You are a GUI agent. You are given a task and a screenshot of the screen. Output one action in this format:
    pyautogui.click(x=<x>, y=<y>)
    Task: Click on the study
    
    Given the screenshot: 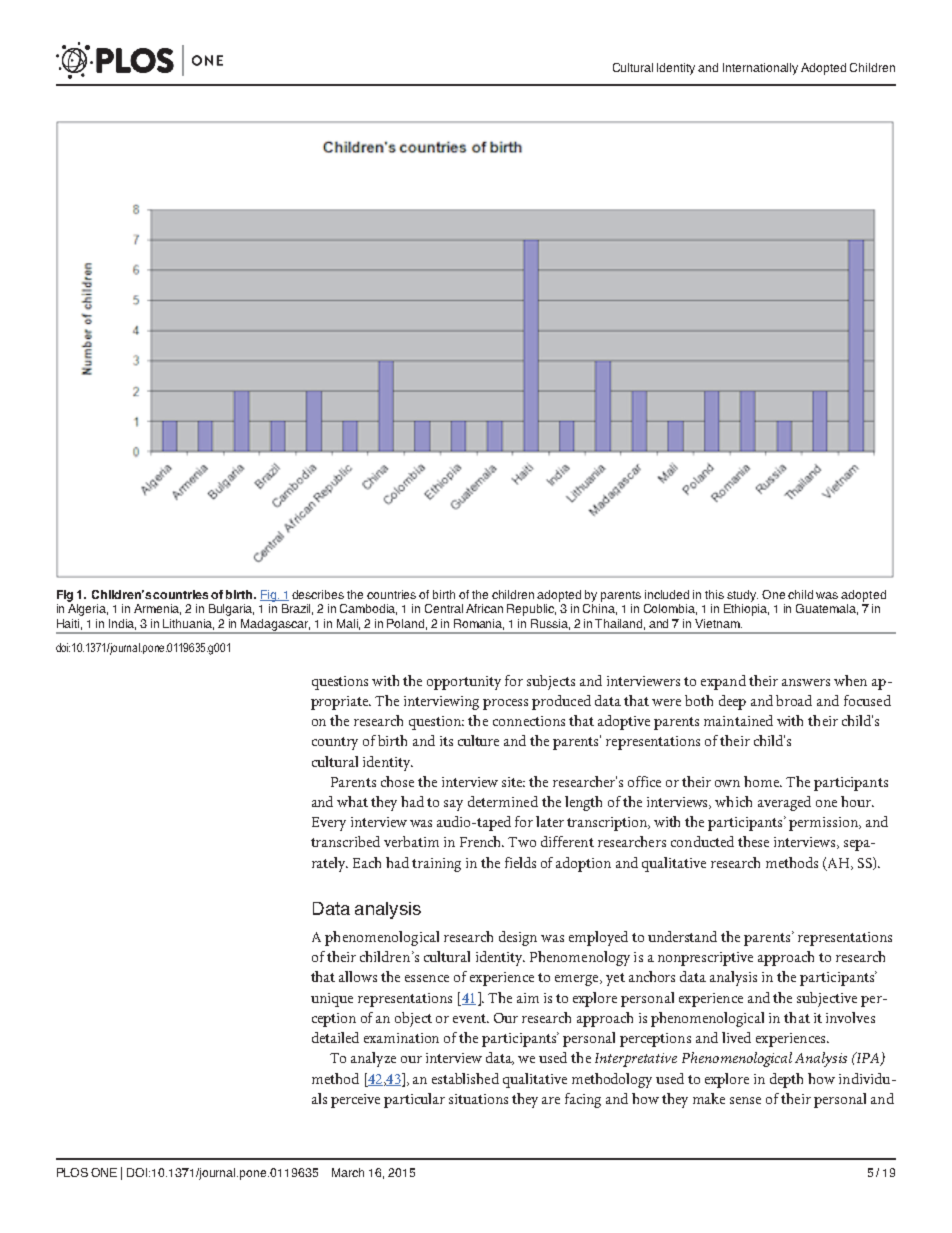 What is the action you would take?
    pyautogui.click(x=742, y=596)
